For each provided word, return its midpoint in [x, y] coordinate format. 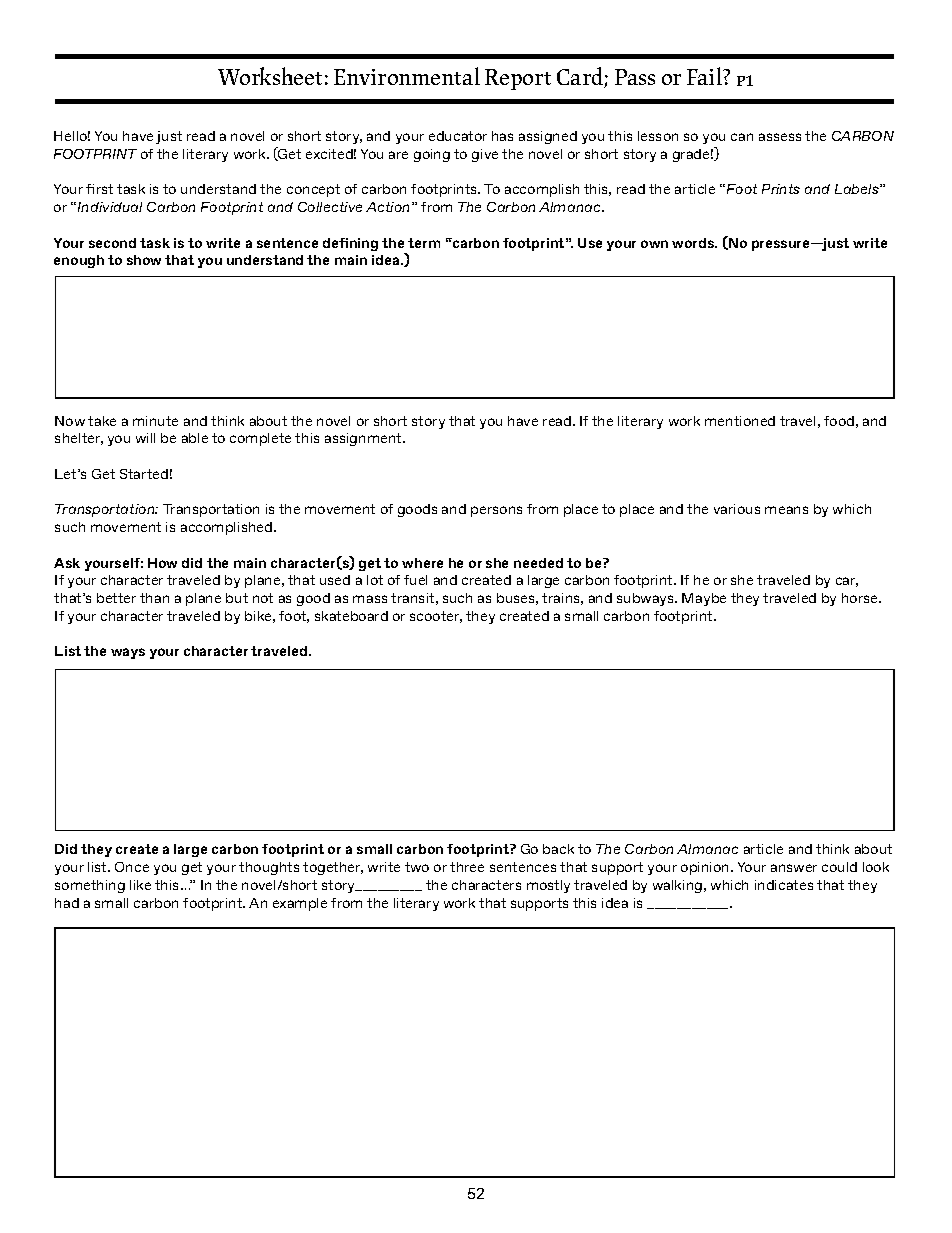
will [145, 438]
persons [496, 511]
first [99, 189]
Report [518, 79]
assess [780, 137]
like [140, 885]
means [786, 510]
